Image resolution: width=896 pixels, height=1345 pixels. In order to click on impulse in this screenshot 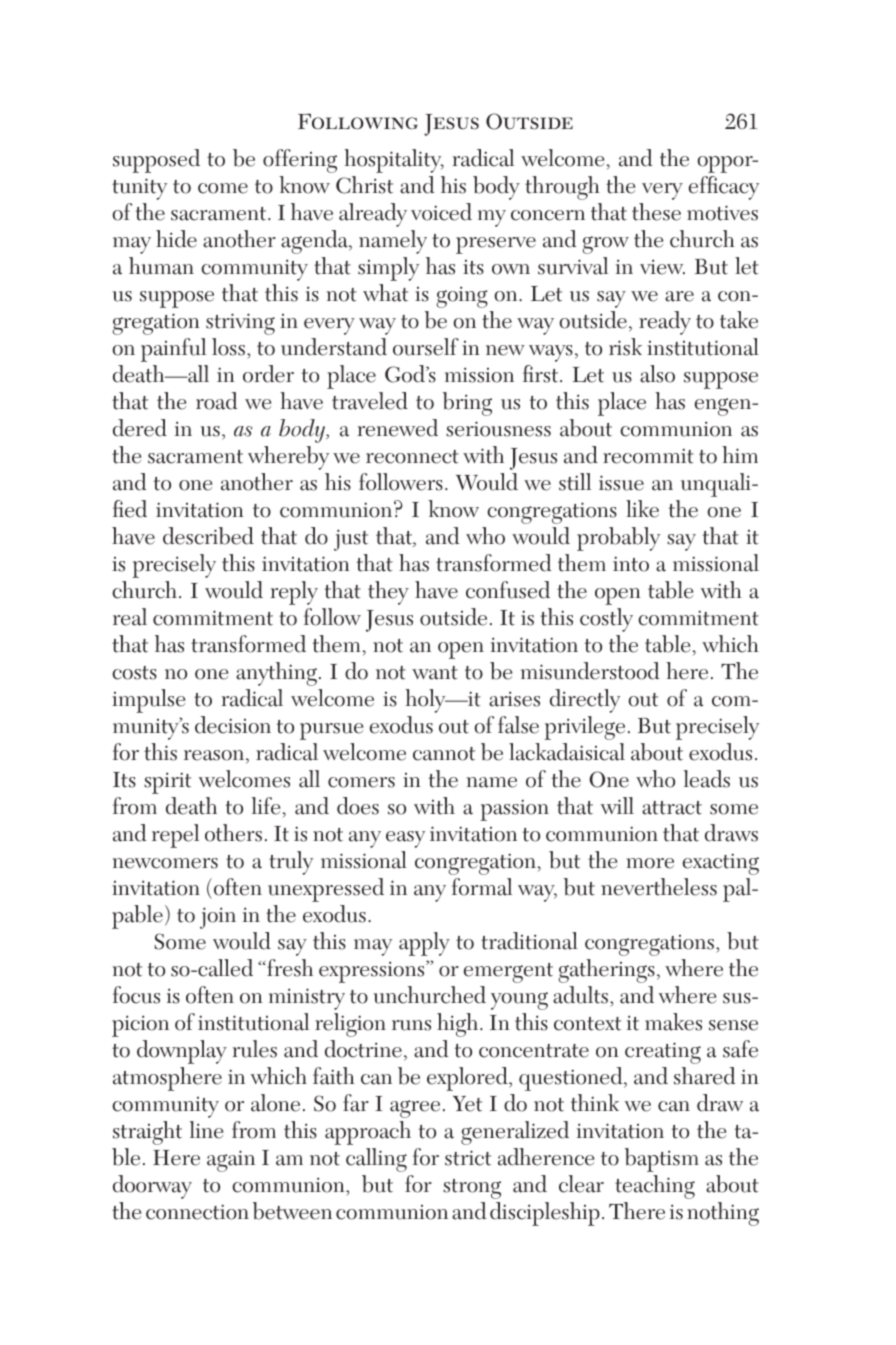, I will do `click(148, 701)`.
